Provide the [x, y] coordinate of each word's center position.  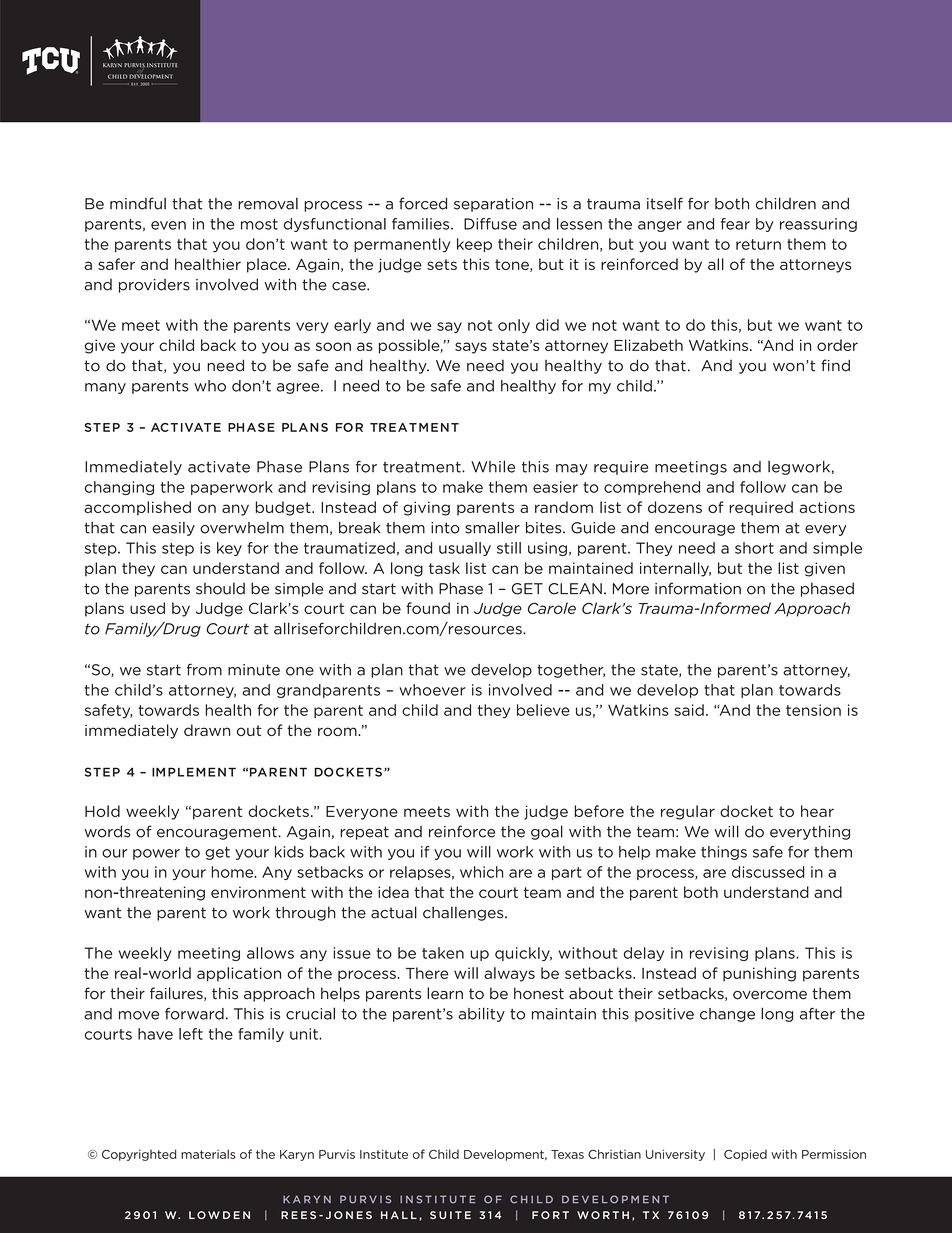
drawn [207, 730]
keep [474, 245]
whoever [432, 690]
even [168, 225]
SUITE [450, 1215]
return [758, 244]
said [689, 710]
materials [208, 1154]
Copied [745, 1155]
